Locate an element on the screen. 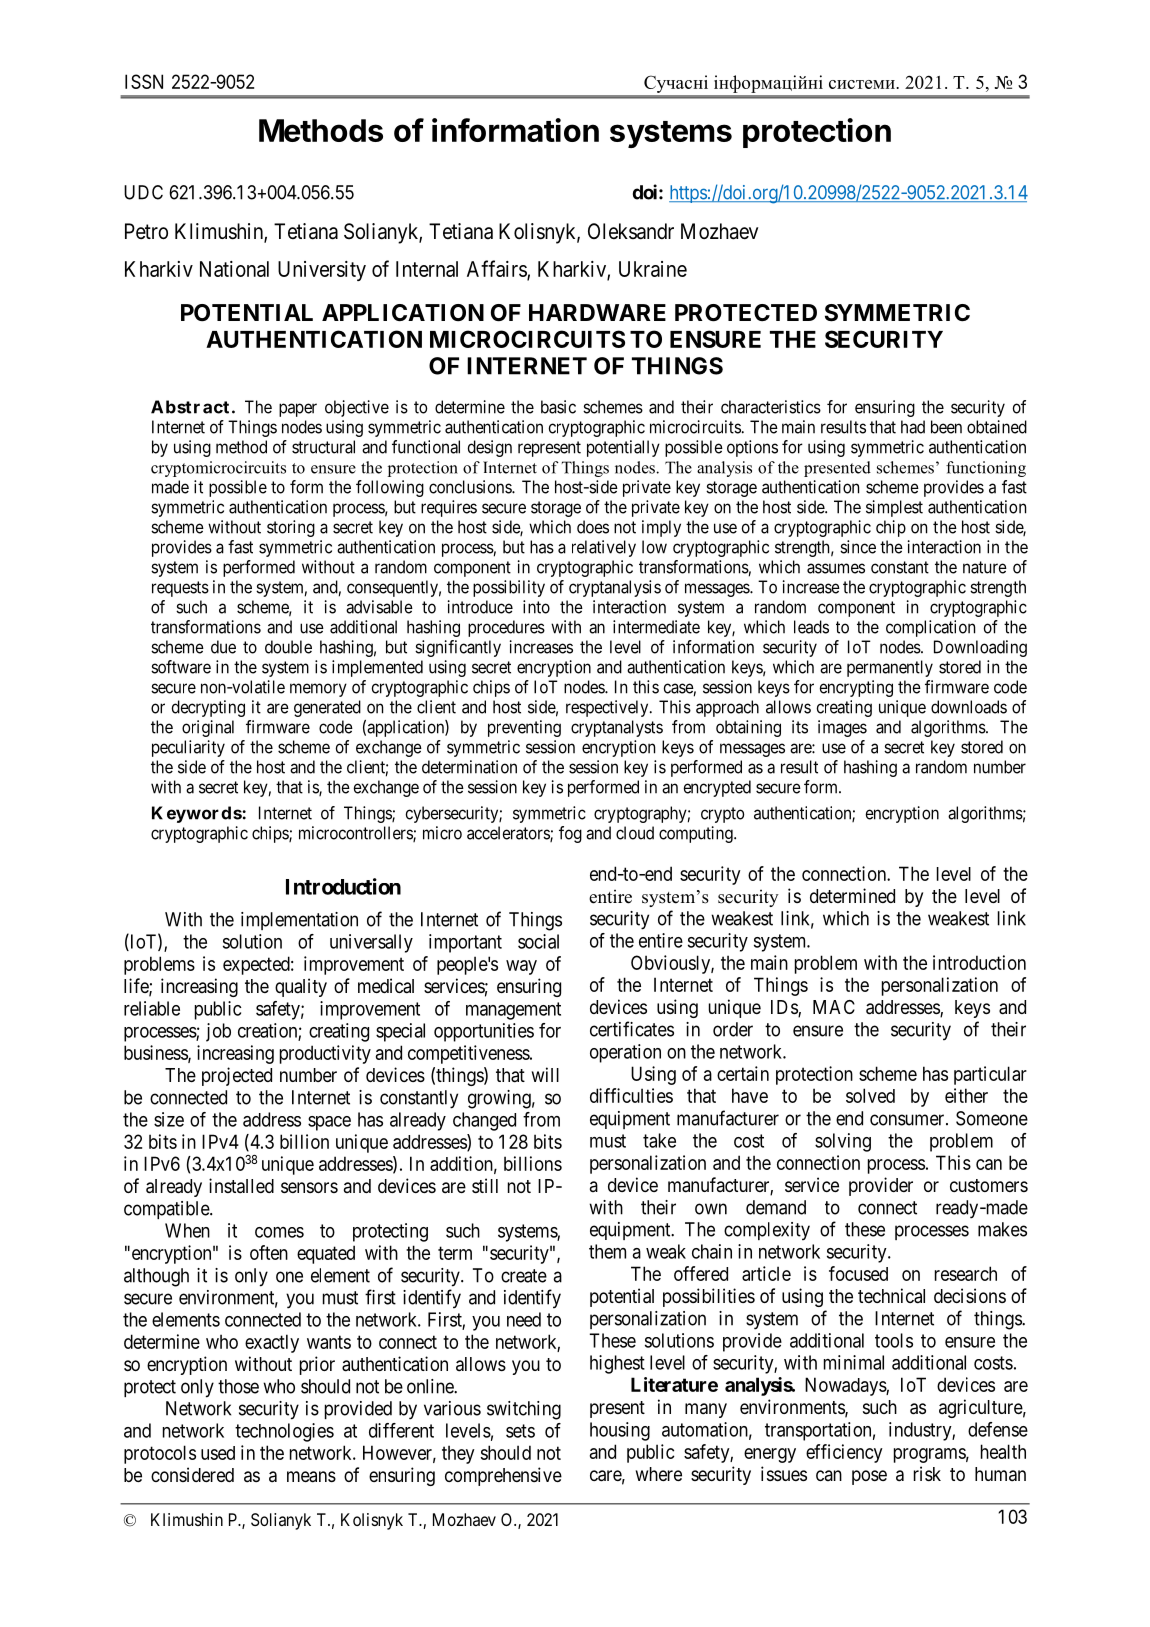 The width and height of the screenshot is (1150, 1627). peculiarity is located at coordinates (188, 748).
